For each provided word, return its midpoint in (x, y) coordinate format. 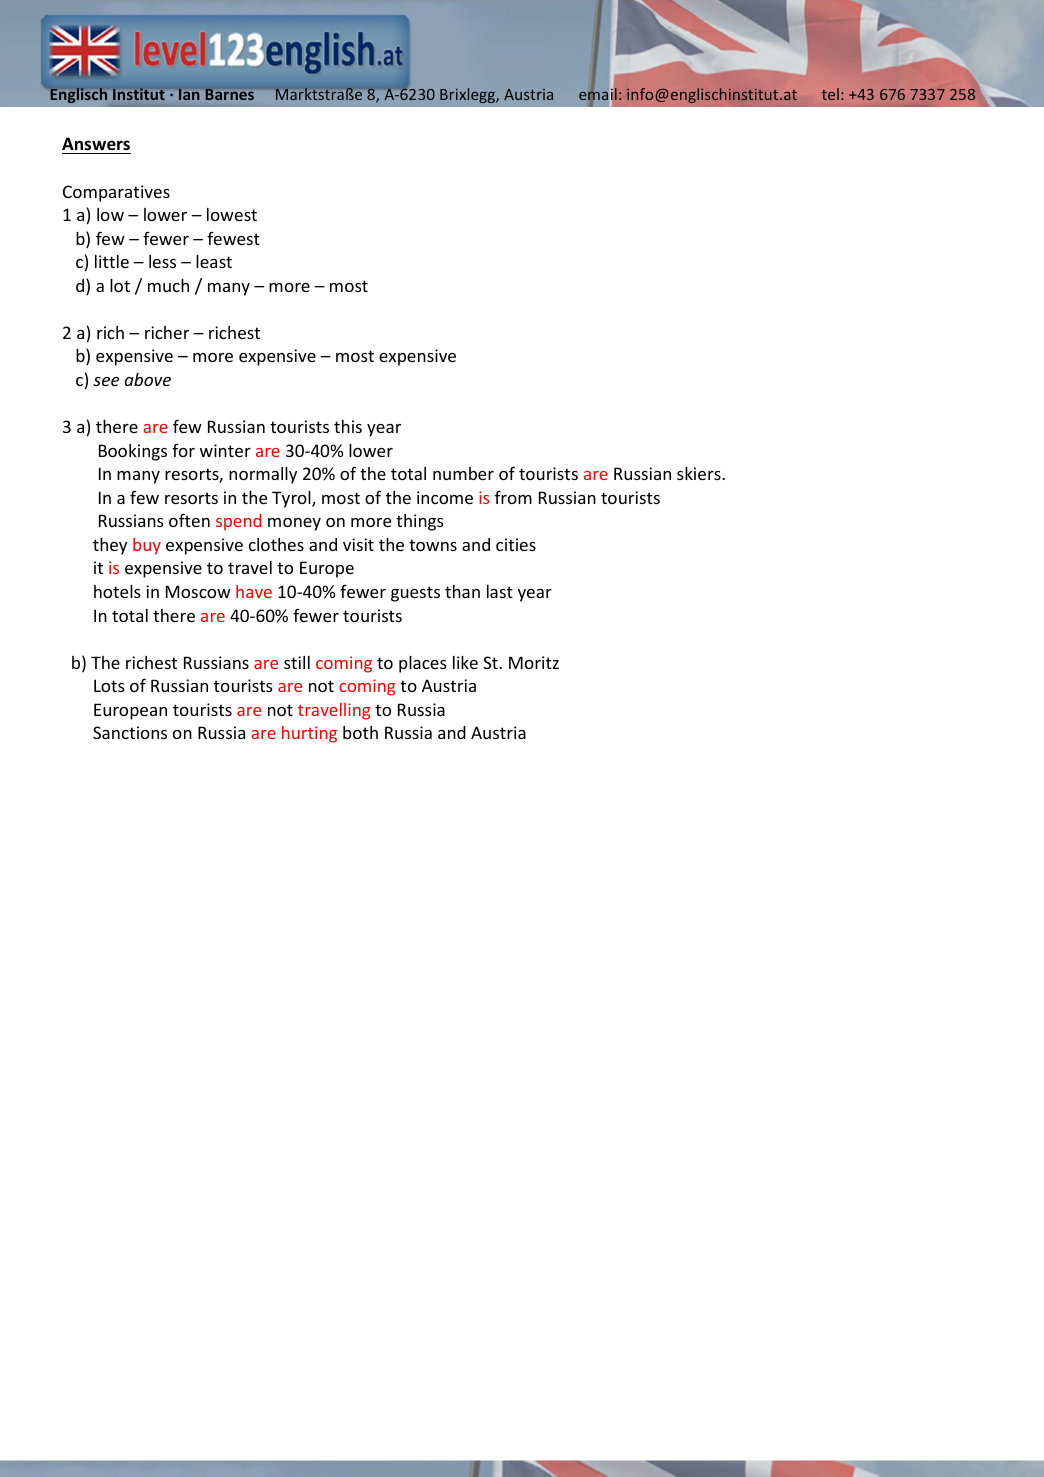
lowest (232, 214)
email (598, 94)
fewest (233, 238)
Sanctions (130, 732)
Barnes (230, 94)
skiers (700, 473)
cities (516, 544)
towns (433, 545)
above (147, 379)
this (348, 426)
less (162, 261)
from (513, 497)
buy (147, 546)
